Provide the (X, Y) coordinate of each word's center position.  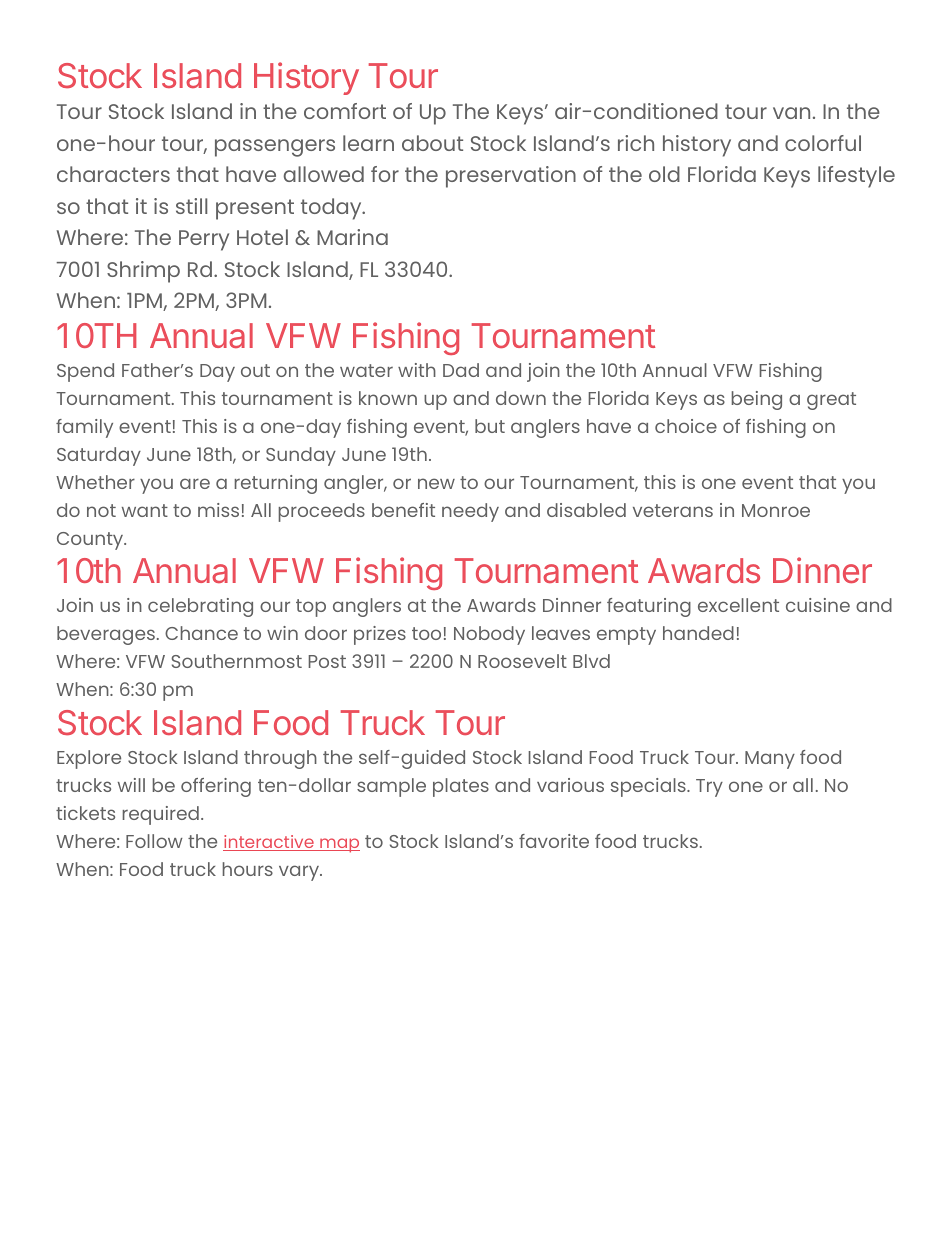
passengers (275, 148)
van (791, 113)
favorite (554, 841)
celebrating (200, 607)
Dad (461, 370)
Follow (154, 841)
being (757, 400)
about (432, 143)
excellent (738, 605)
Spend (85, 372)
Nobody (489, 635)
